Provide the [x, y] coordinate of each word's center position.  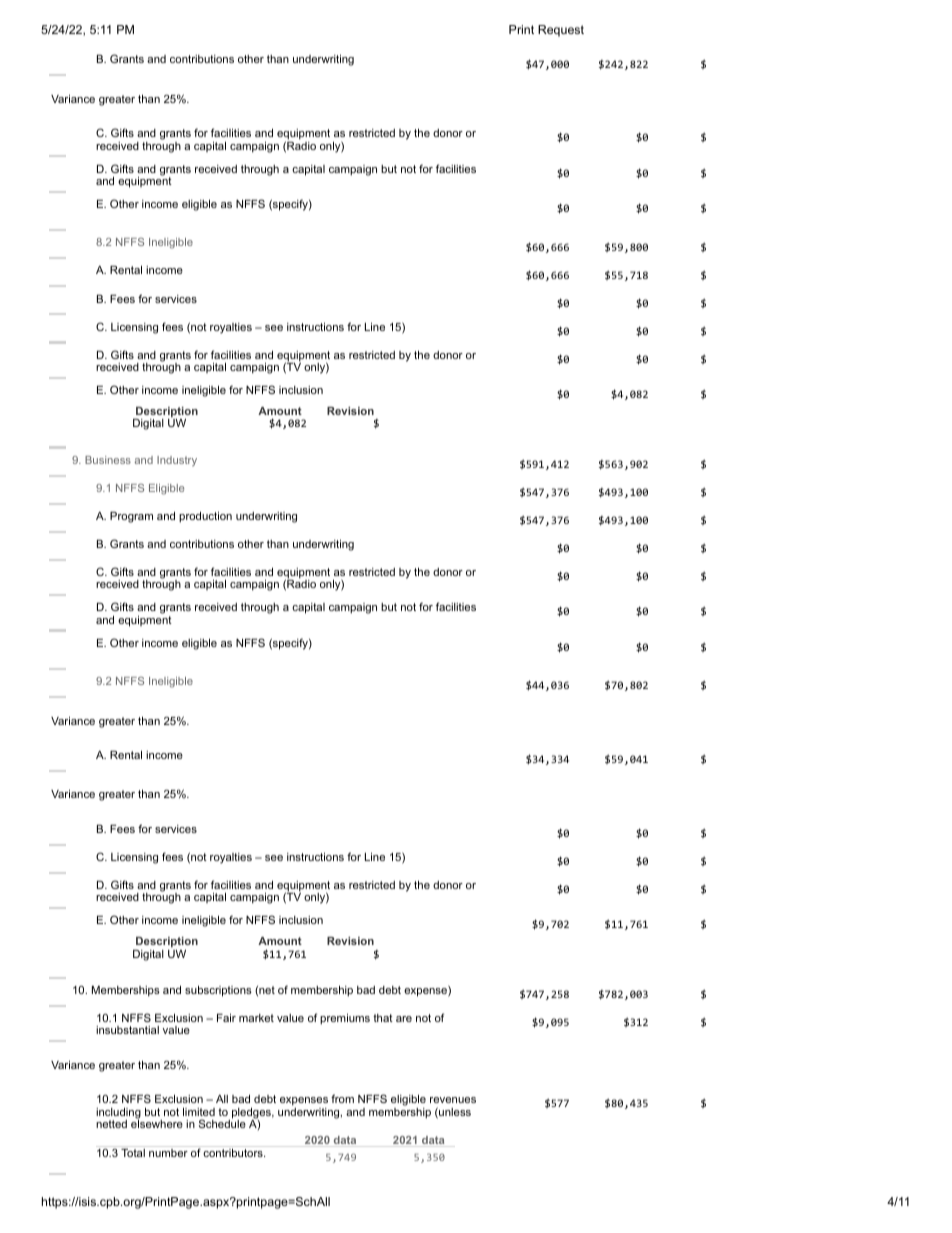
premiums [345, 1019]
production [205, 517]
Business [108, 460]
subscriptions [218, 991]
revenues [453, 1100]
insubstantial [127, 1030]
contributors [234, 1153]
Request [561, 31]
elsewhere [157, 1123]
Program [131, 517]
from [342, 1098]
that [383, 1018]
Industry [177, 461]
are [404, 1019]
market [256, 1018]
